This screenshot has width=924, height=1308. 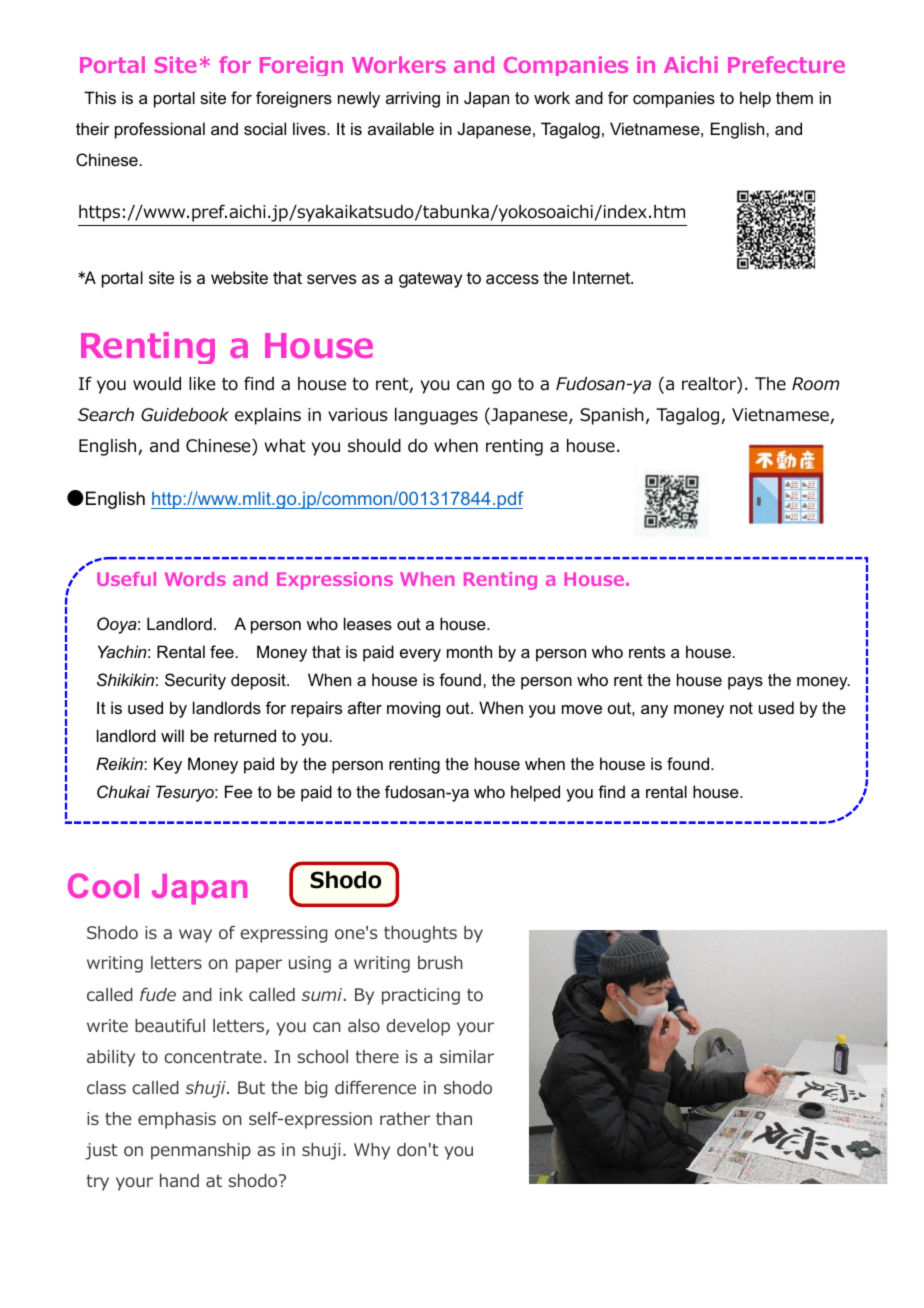 What do you see at coordinates (201, 1151) in the screenshot?
I see `penmanship` at bounding box center [201, 1151].
